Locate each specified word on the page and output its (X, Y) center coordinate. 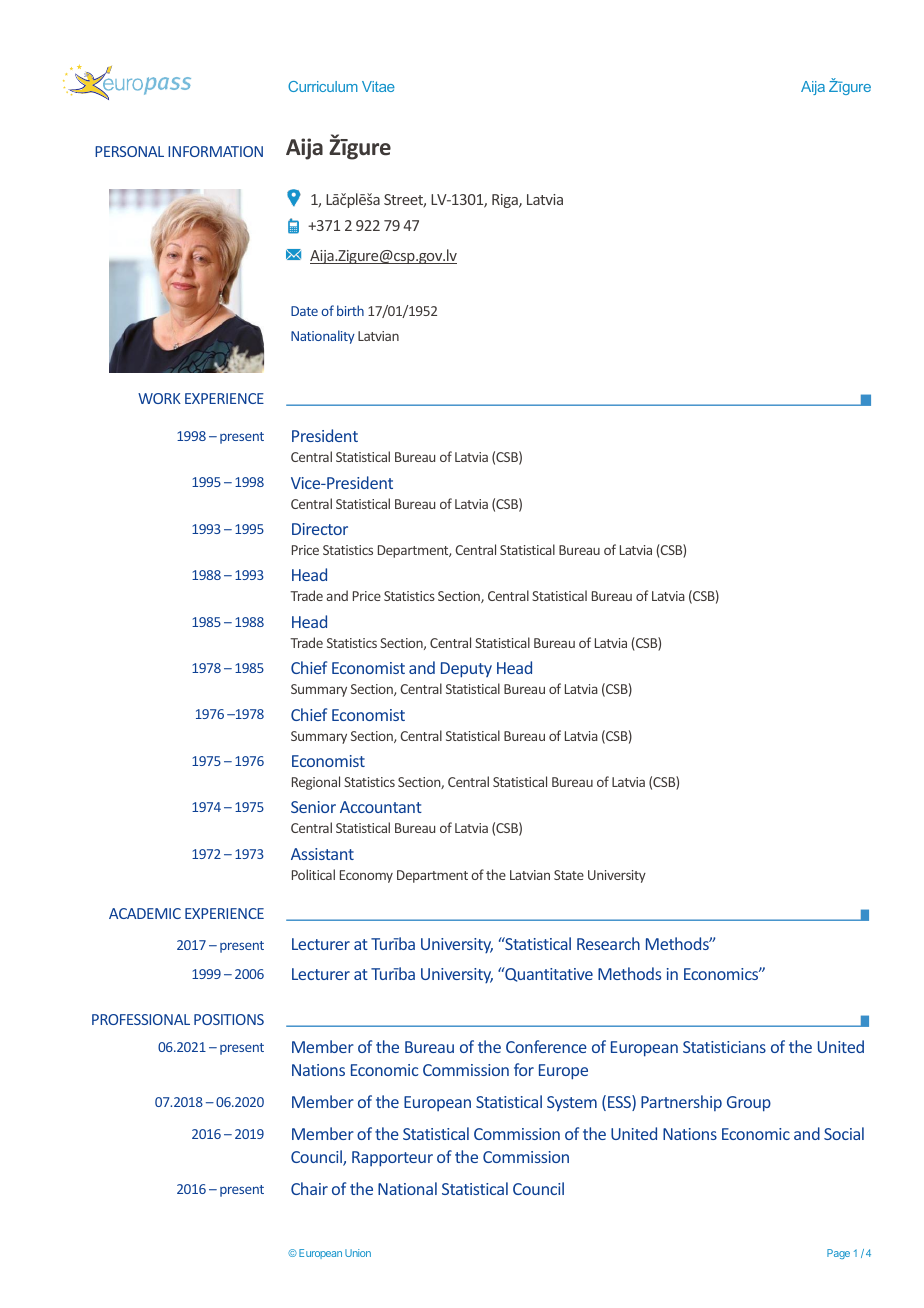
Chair (309, 1188)
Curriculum (323, 86)
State (569, 875)
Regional (316, 783)
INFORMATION (215, 151)
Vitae (378, 86)
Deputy (466, 670)
